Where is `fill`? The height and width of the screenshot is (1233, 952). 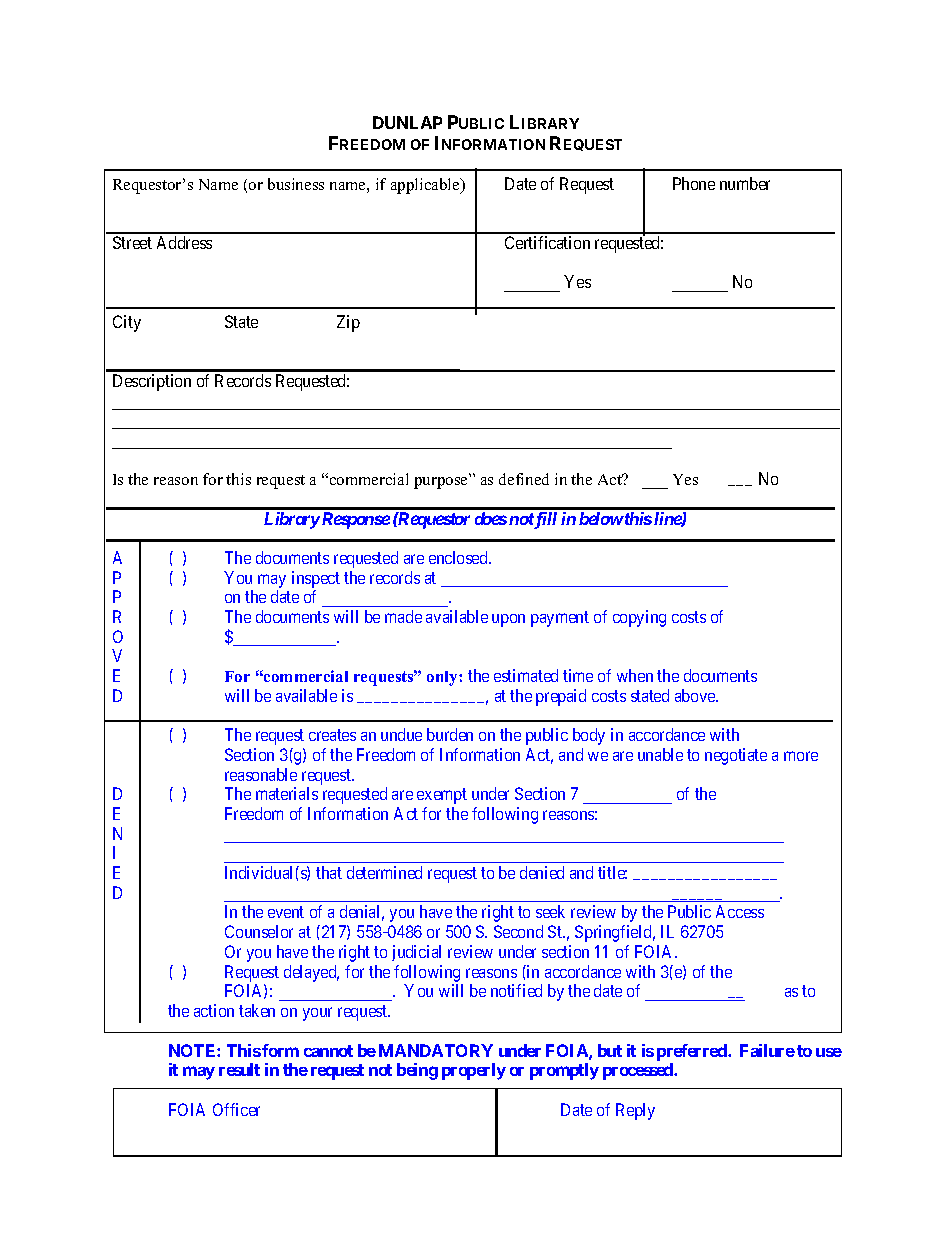
fill is located at coordinates (545, 520).
